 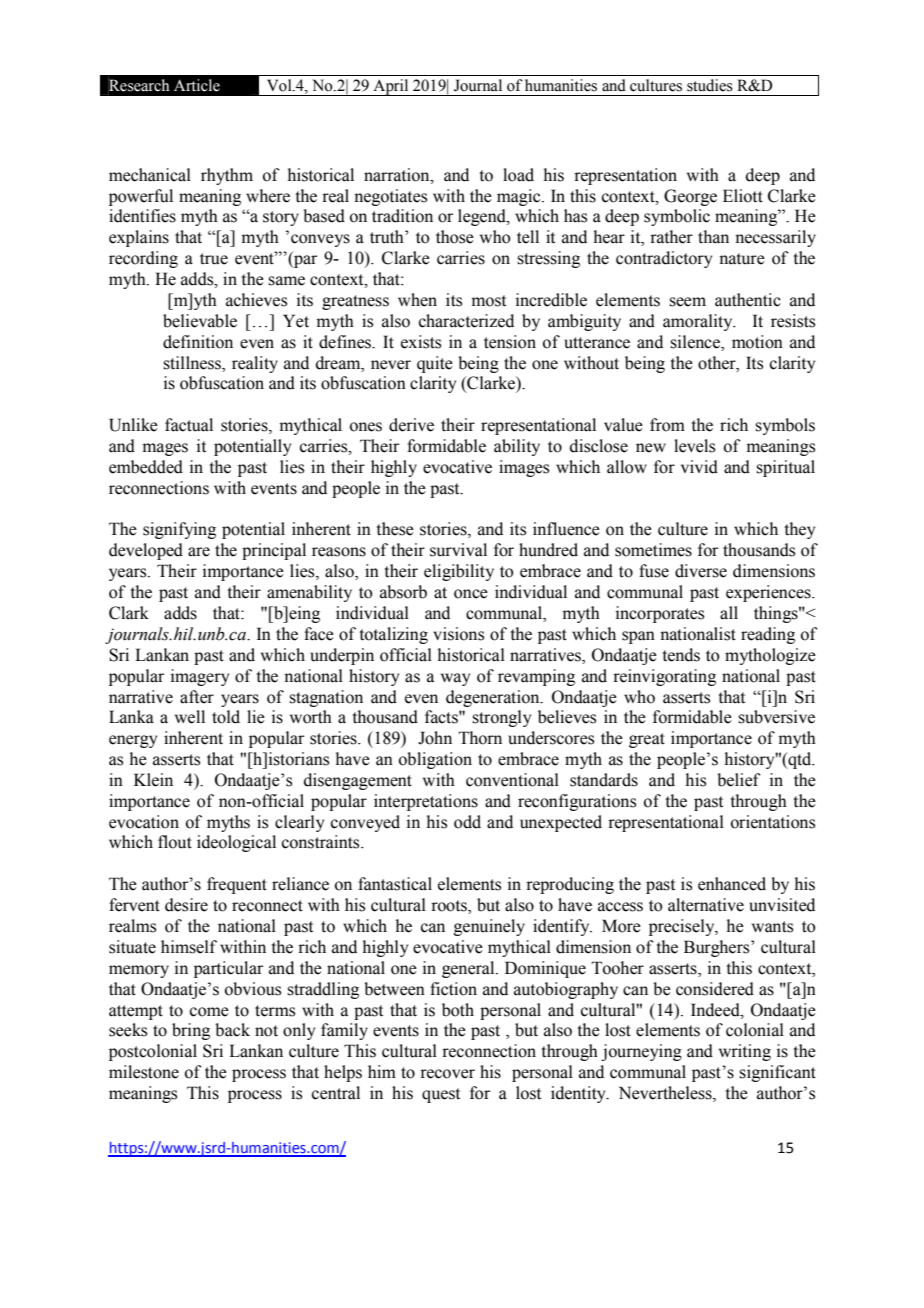 I want to click on authentic, so click(x=748, y=300).
